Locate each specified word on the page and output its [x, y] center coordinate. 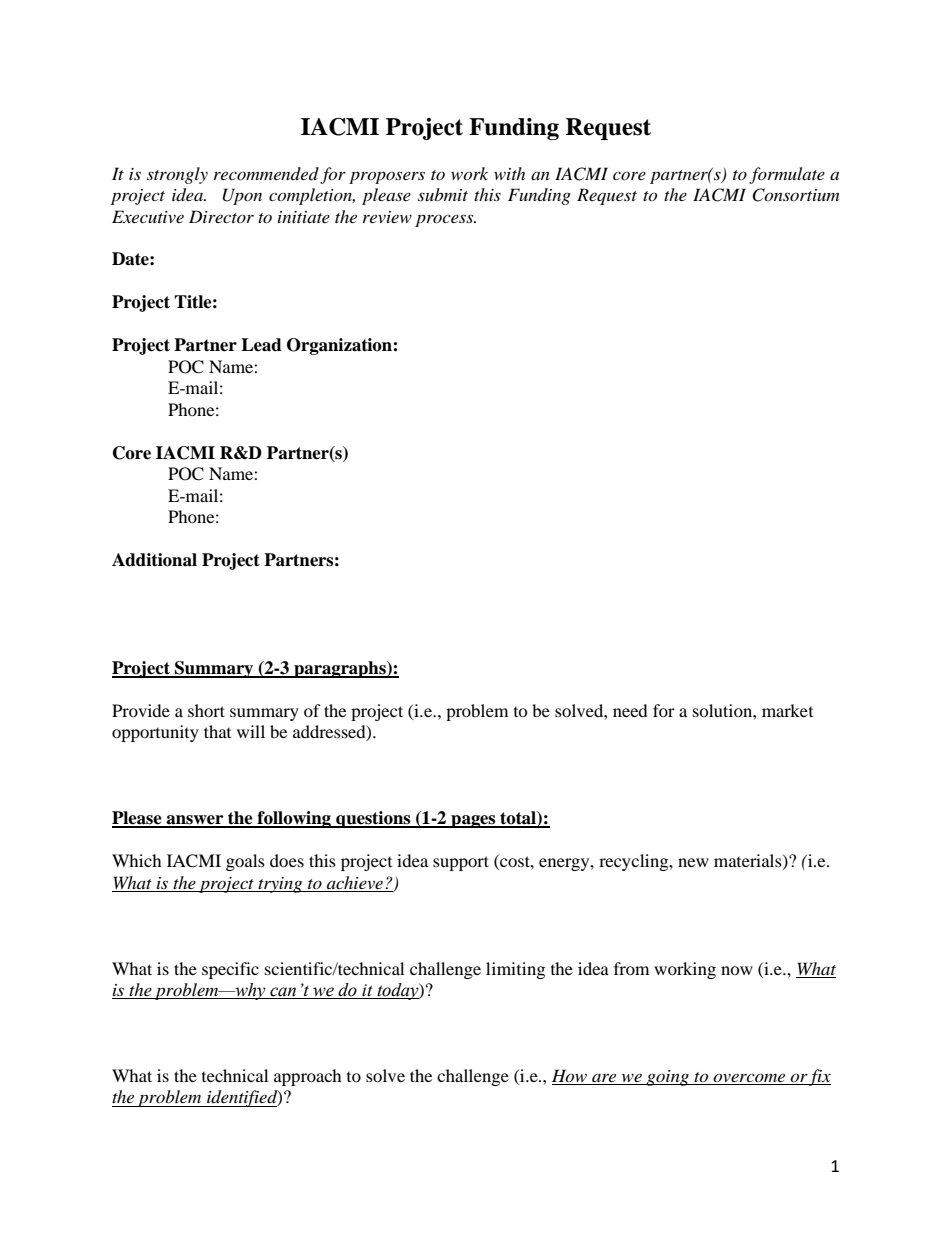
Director [221, 216]
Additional [154, 560]
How [570, 1077]
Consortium [795, 195]
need [630, 710]
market [787, 710]
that [217, 731]
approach [308, 1077]
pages [473, 821]
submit [443, 194]
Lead [261, 345]
